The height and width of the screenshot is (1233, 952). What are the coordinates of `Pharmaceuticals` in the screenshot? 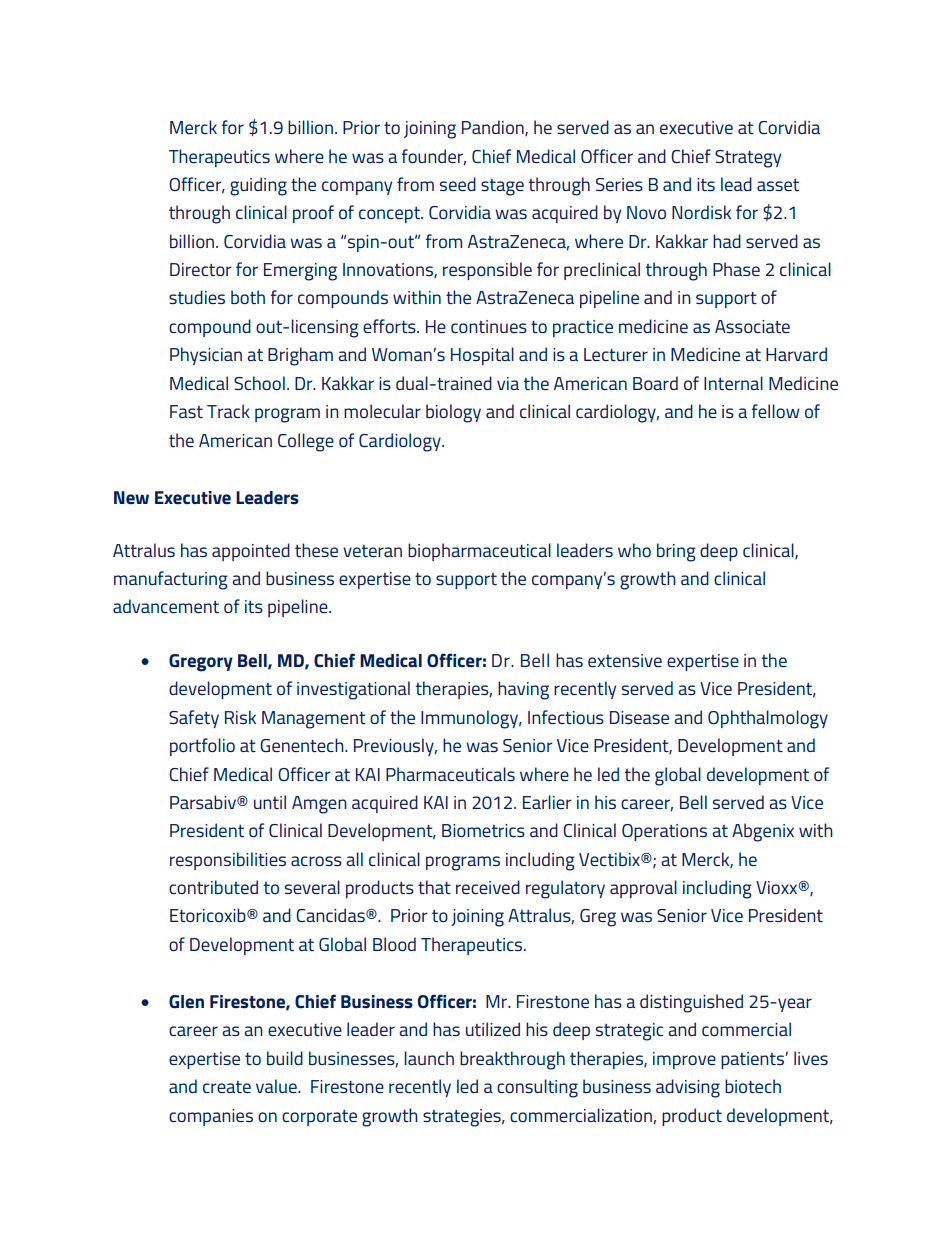 It's located at (450, 774).
